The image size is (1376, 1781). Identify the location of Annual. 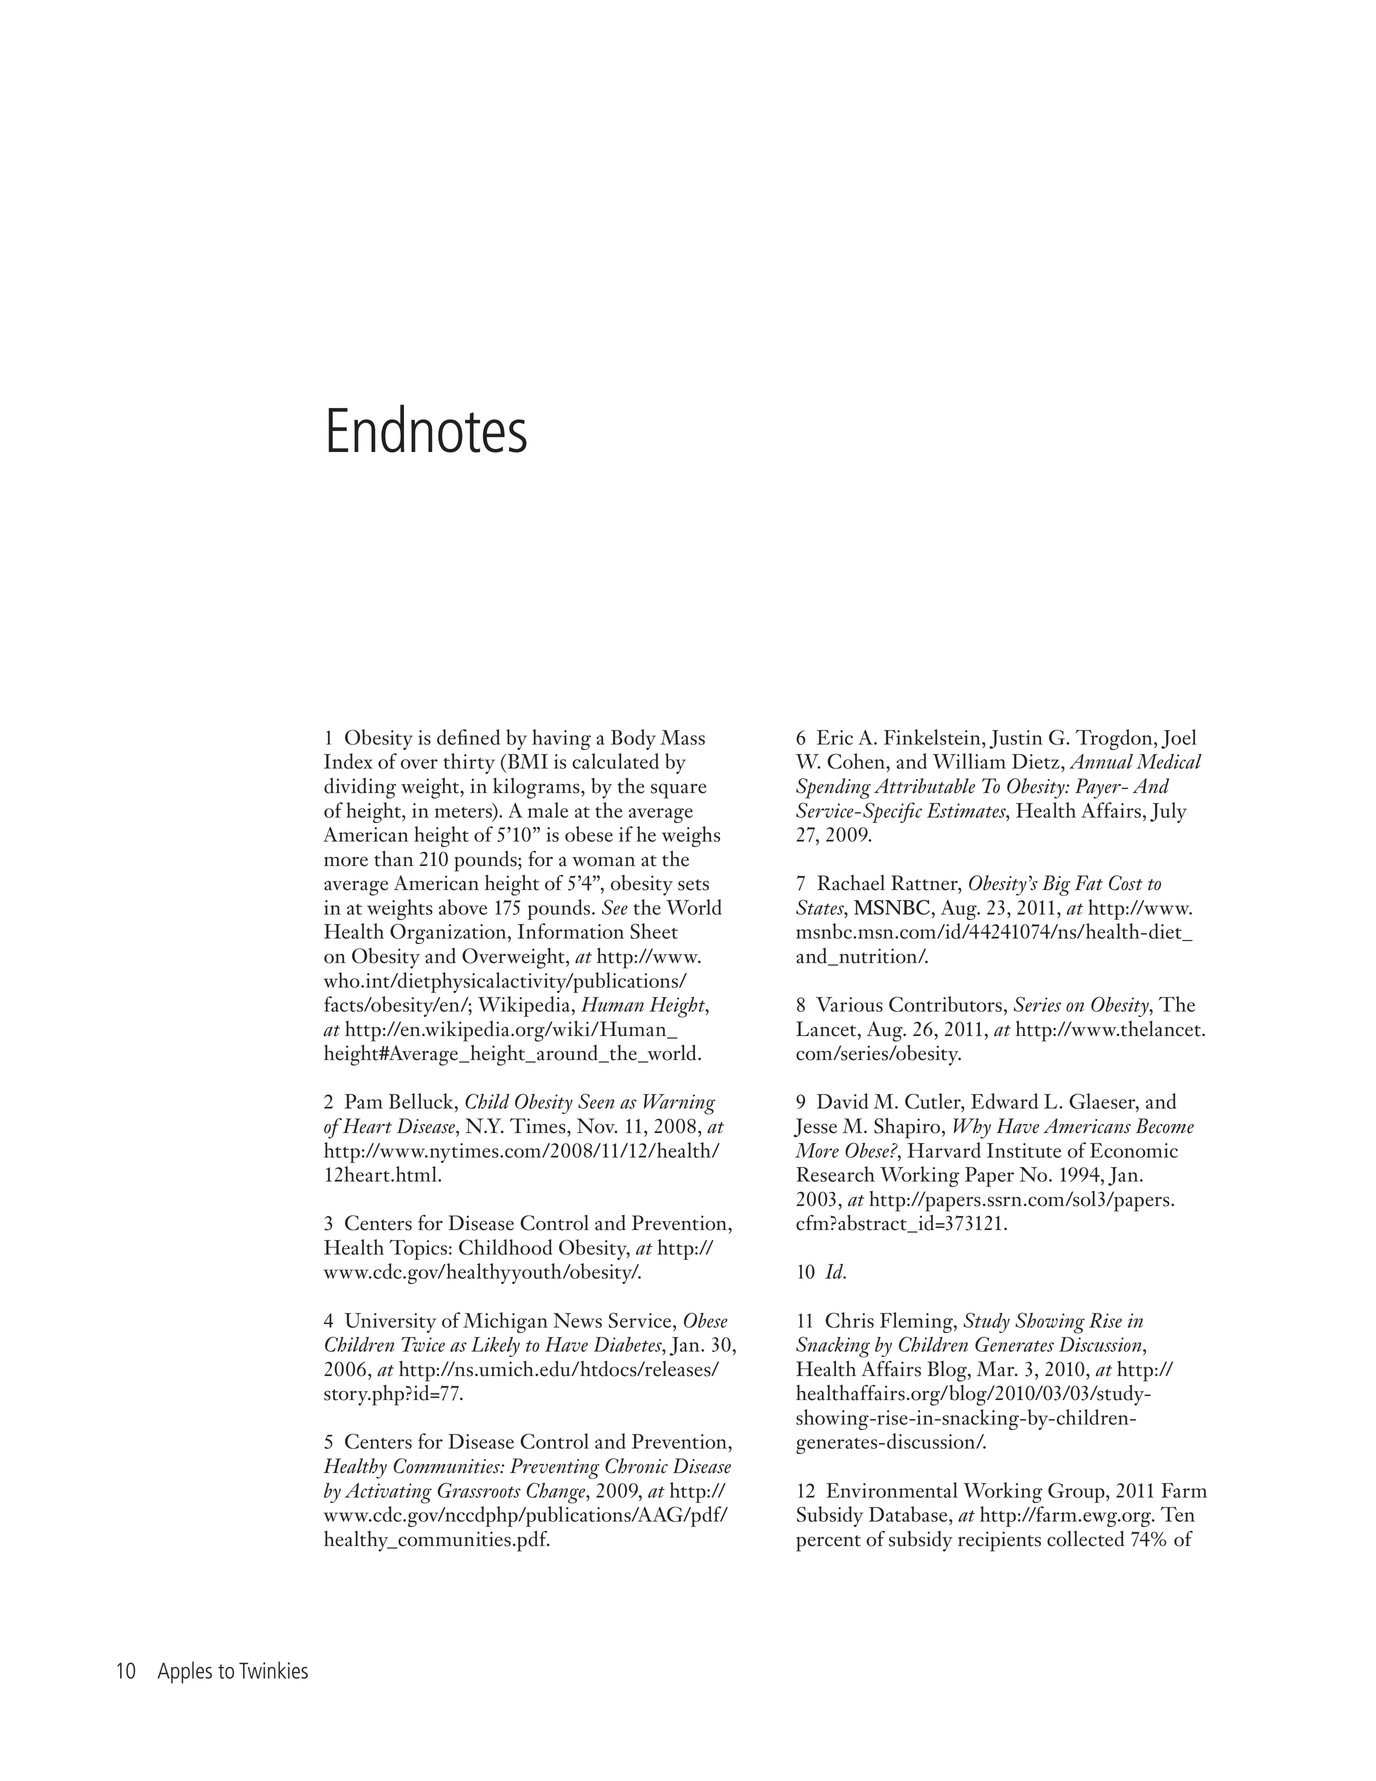
(1101, 761).
